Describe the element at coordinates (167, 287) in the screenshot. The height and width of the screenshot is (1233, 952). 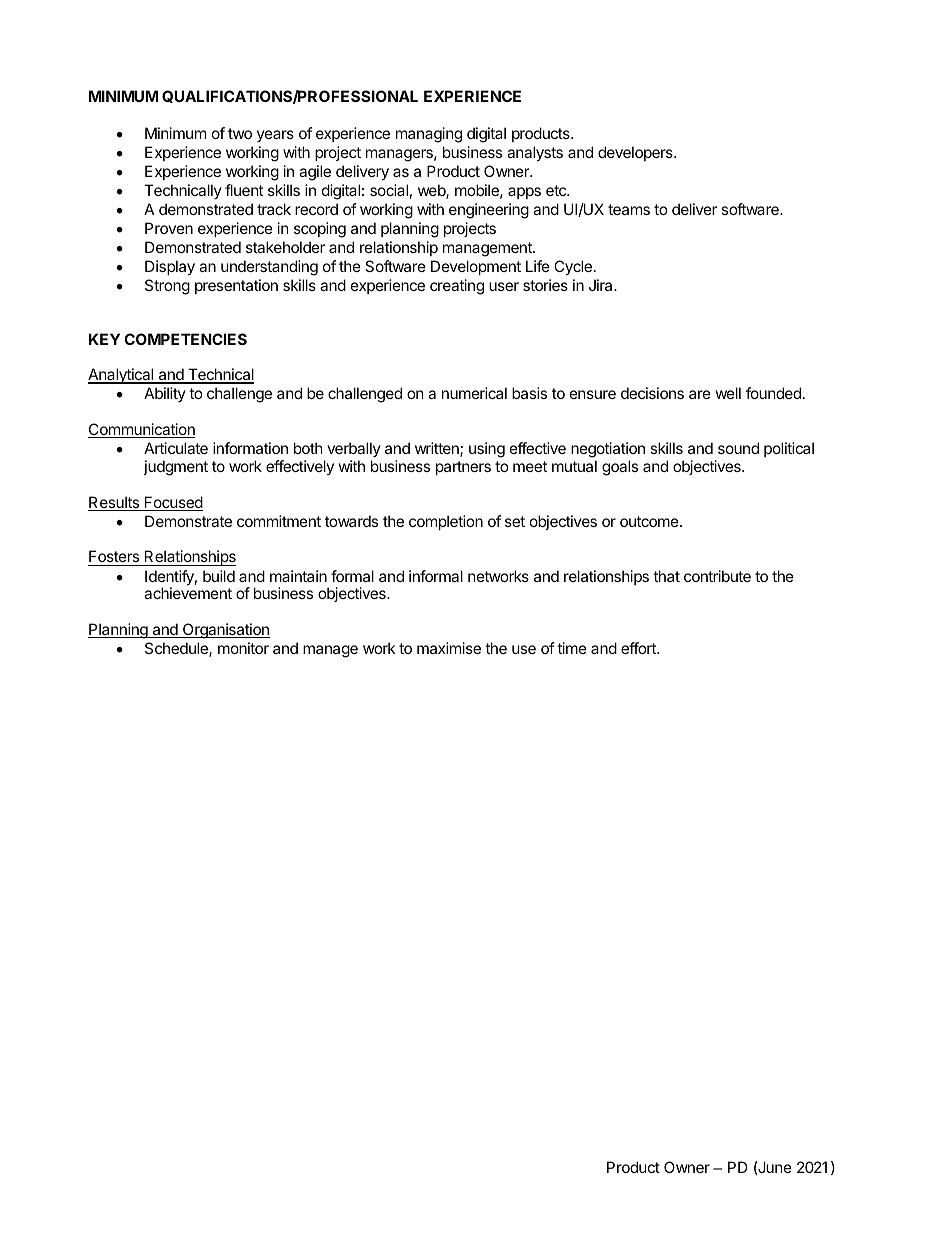
I see `Strong` at that location.
